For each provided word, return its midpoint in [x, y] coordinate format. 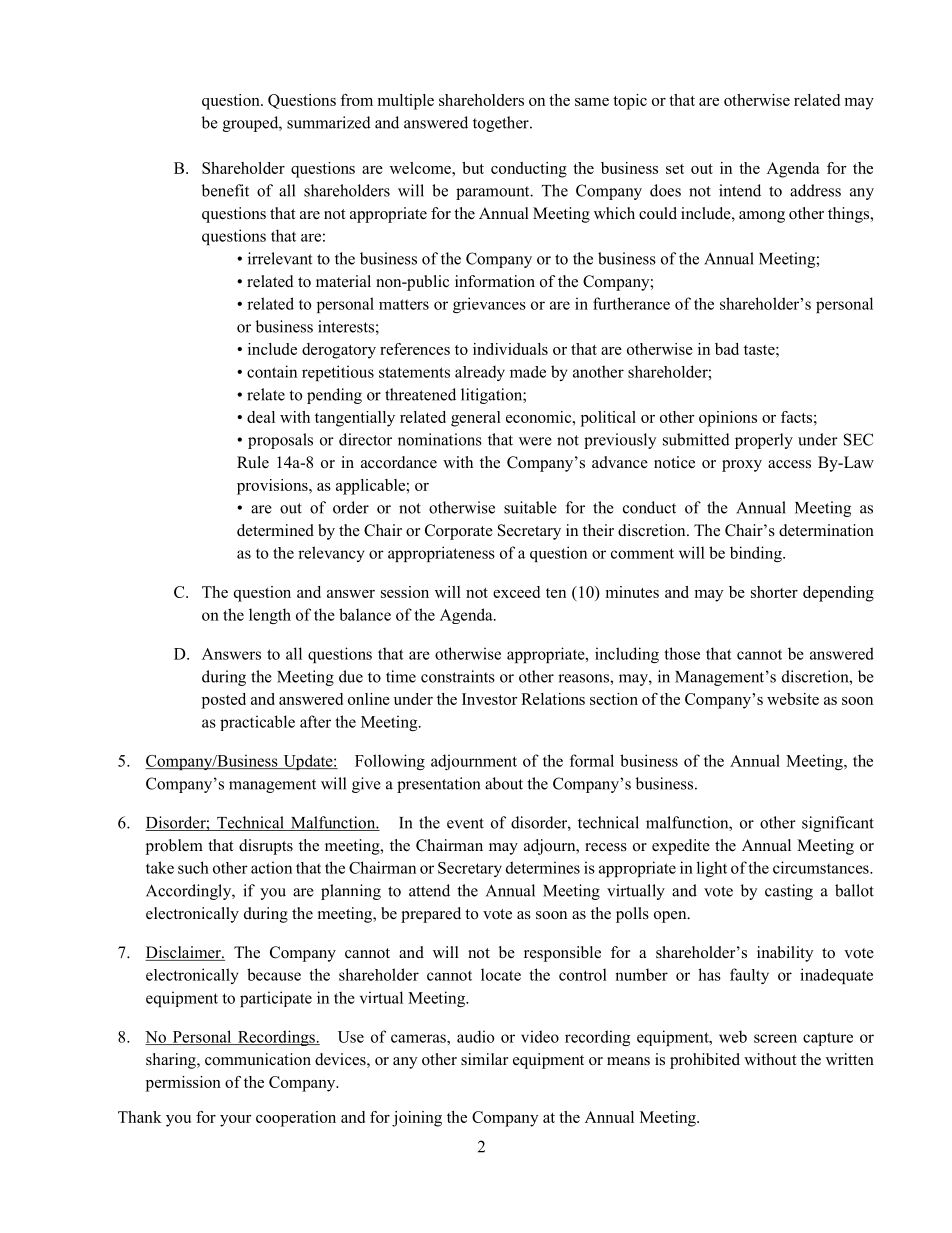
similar [484, 1059]
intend [740, 190]
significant [838, 824]
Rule [253, 462]
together [502, 124]
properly [764, 441]
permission [183, 1084]
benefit [225, 190]
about [504, 783]
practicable [257, 723]
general [476, 419]
